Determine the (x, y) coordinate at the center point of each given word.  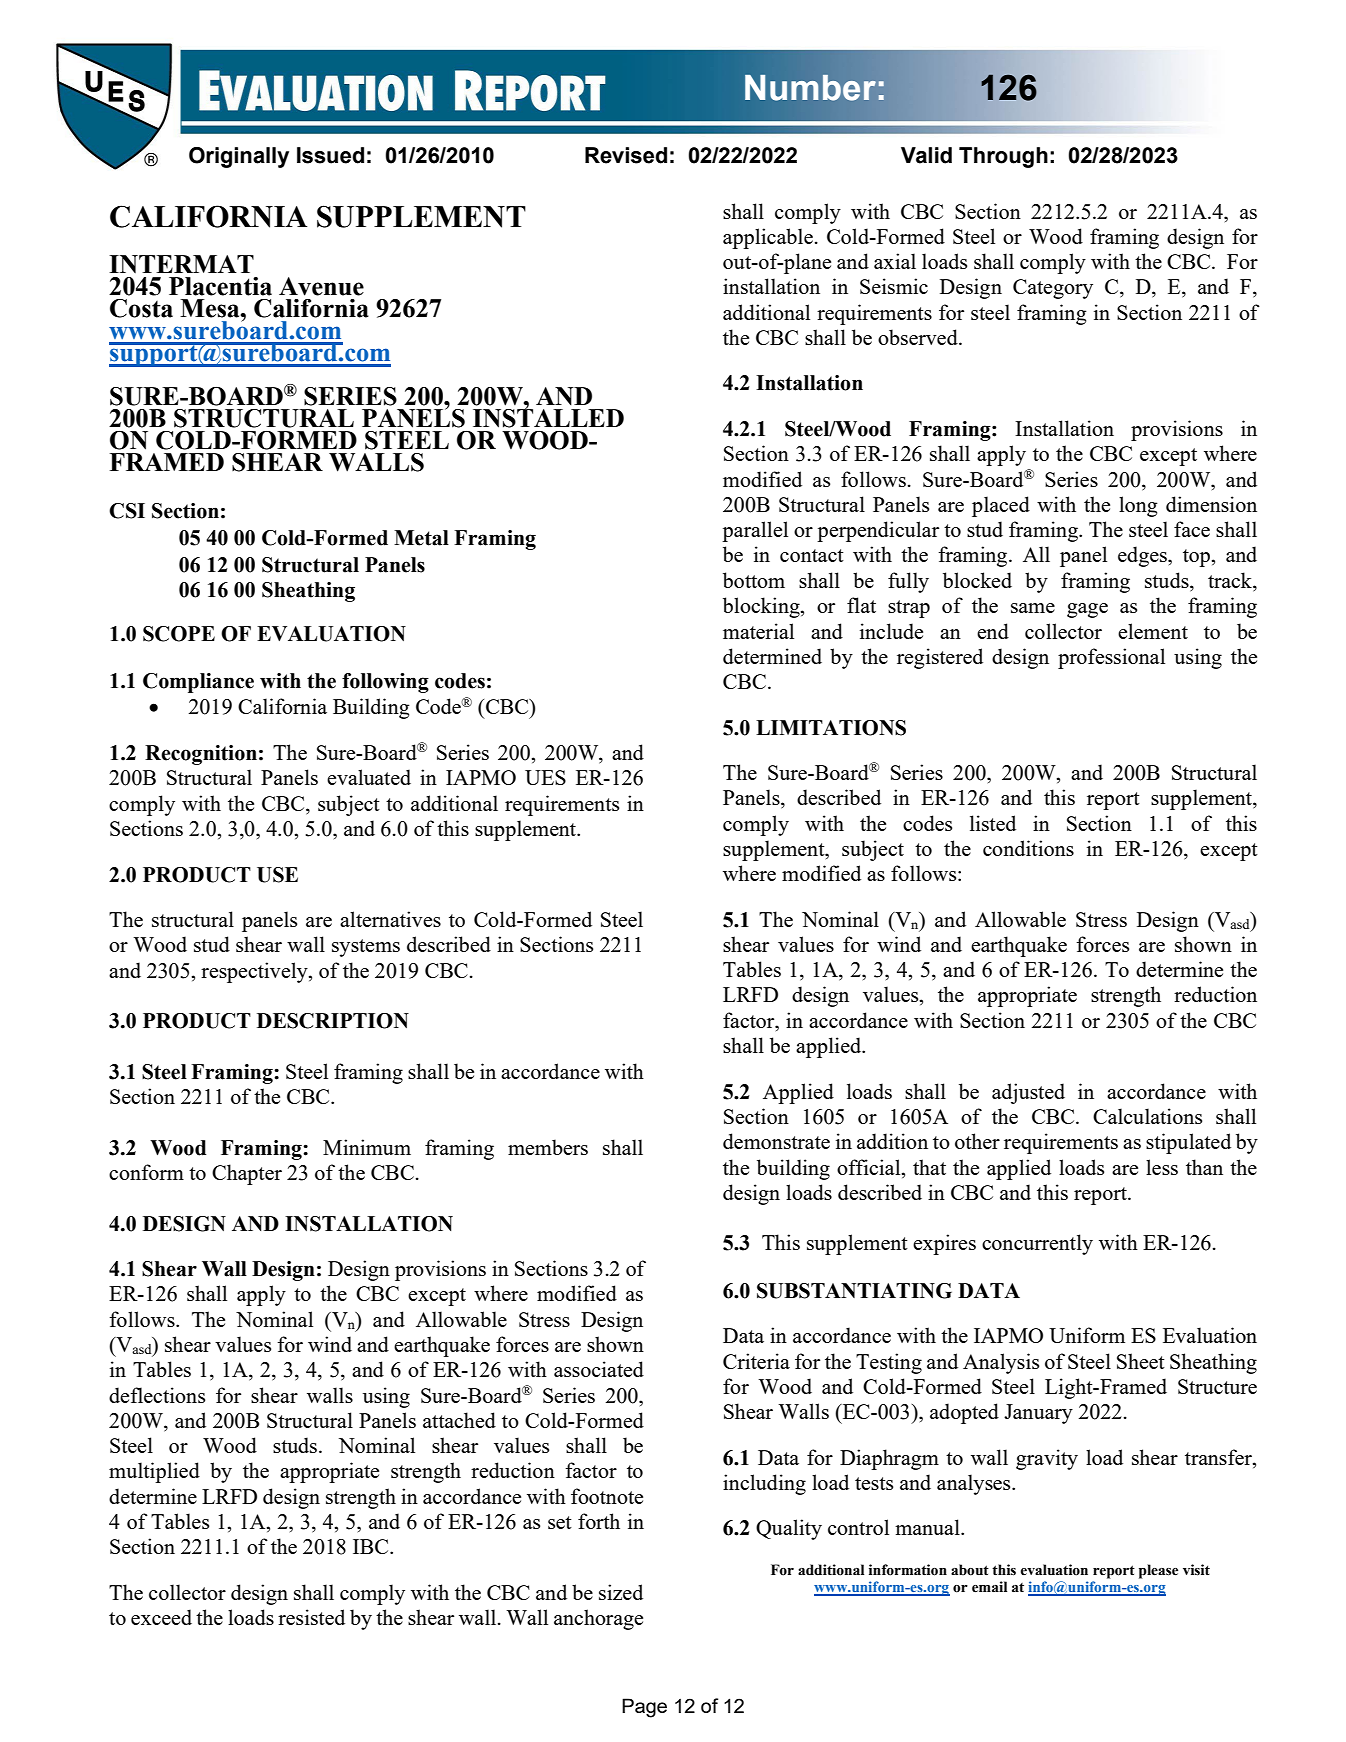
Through (1003, 157)
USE (277, 875)
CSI (127, 511)
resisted (311, 1617)
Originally (239, 157)
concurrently (1037, 1244)
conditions (1028, 848)
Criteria (756, 1361)
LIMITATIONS (831, 728)
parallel (755, 531)
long (1138, 506)
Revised (626, 155)
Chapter (247, 1174)
